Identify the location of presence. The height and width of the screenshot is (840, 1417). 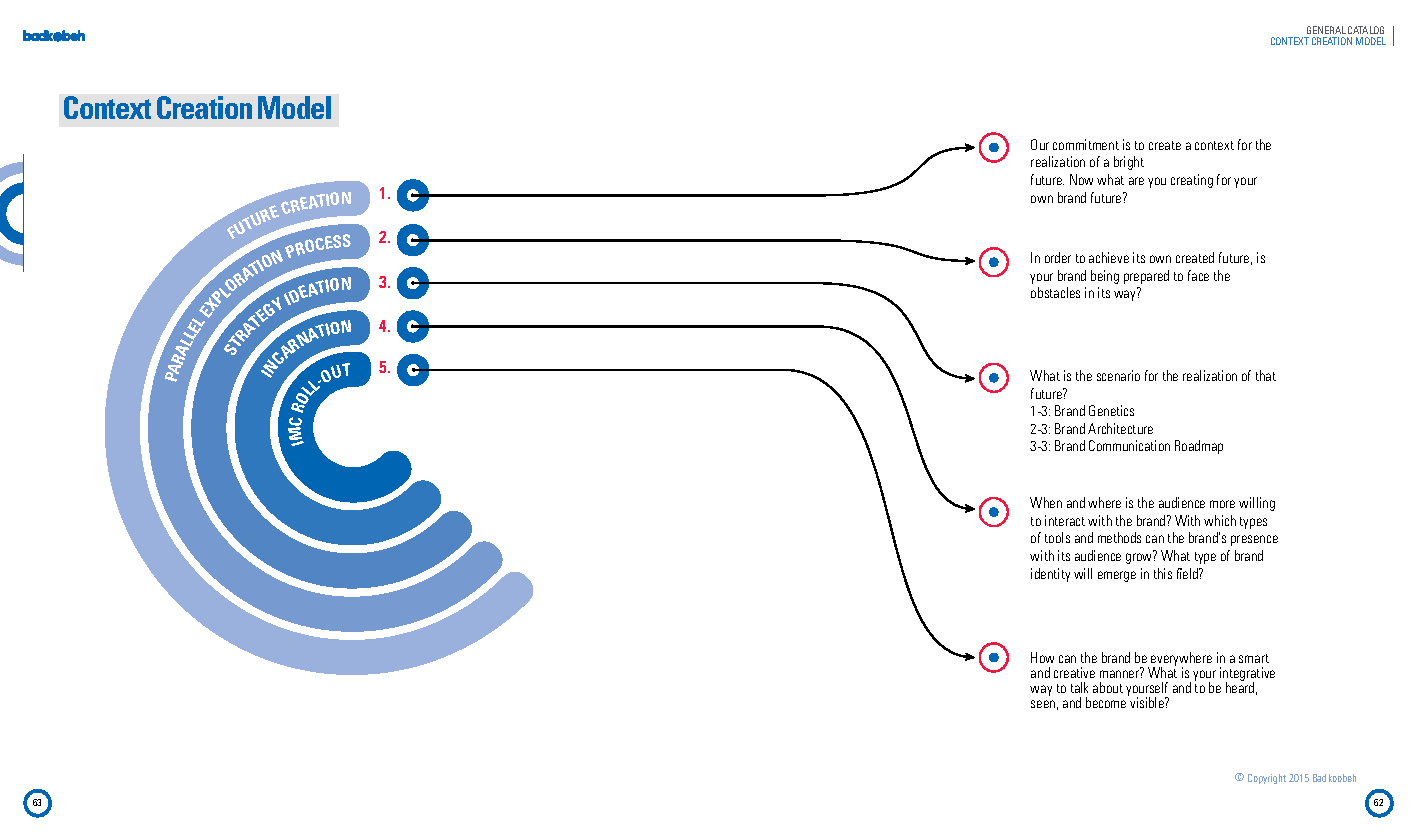
(1254, 540).
